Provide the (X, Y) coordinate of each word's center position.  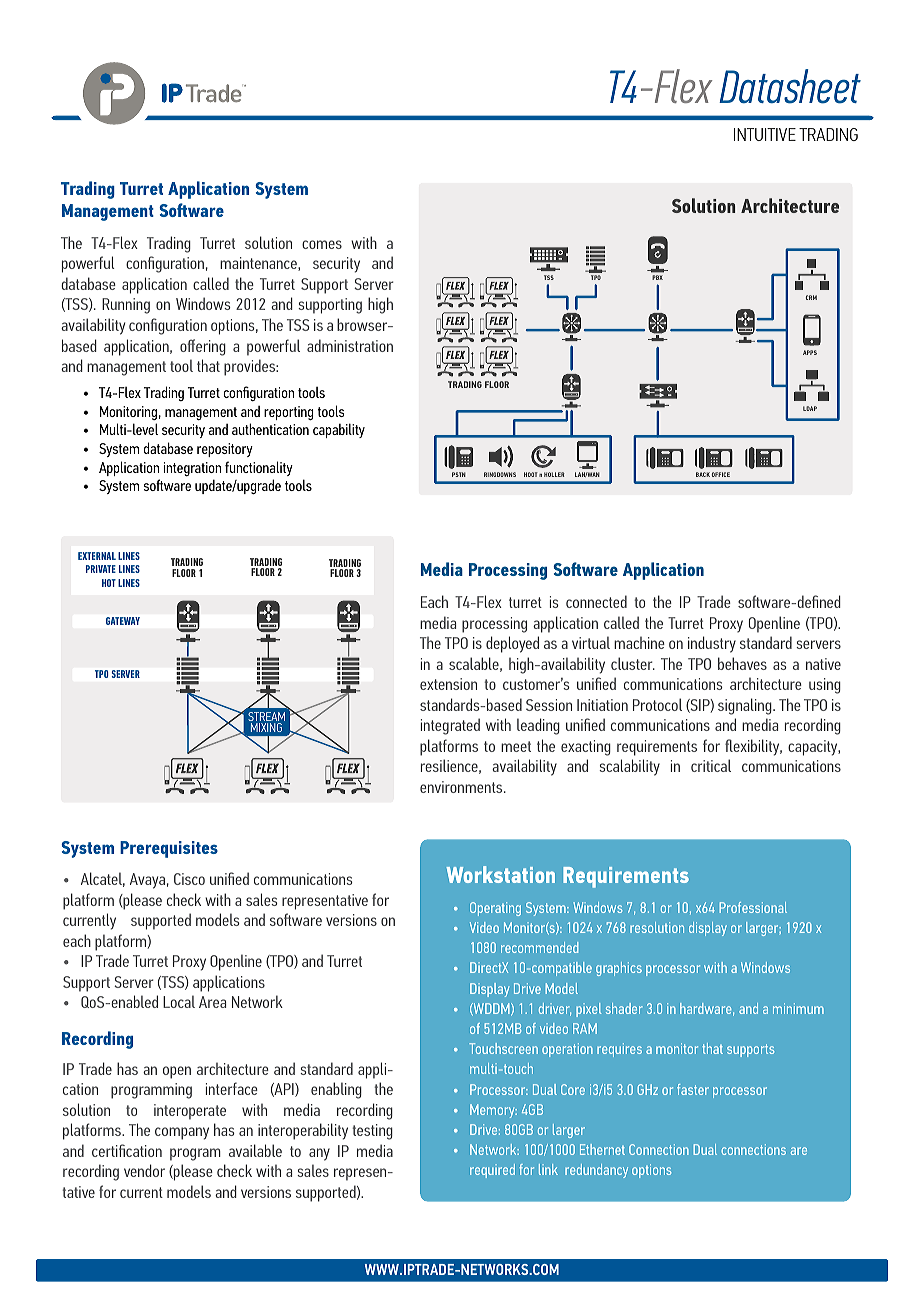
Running (126, 306)
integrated (450, 726)
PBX (657, 277)
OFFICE (721, 474)
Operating (495, 909)
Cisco (189, 879)
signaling (746, 706)
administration (350, 345)
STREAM (266, 718)
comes (322, 244)
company (182, 1133)
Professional (753, 907)
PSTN (459, 474)
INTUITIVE (765, 134)
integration (192, 469)
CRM (811, 297)
